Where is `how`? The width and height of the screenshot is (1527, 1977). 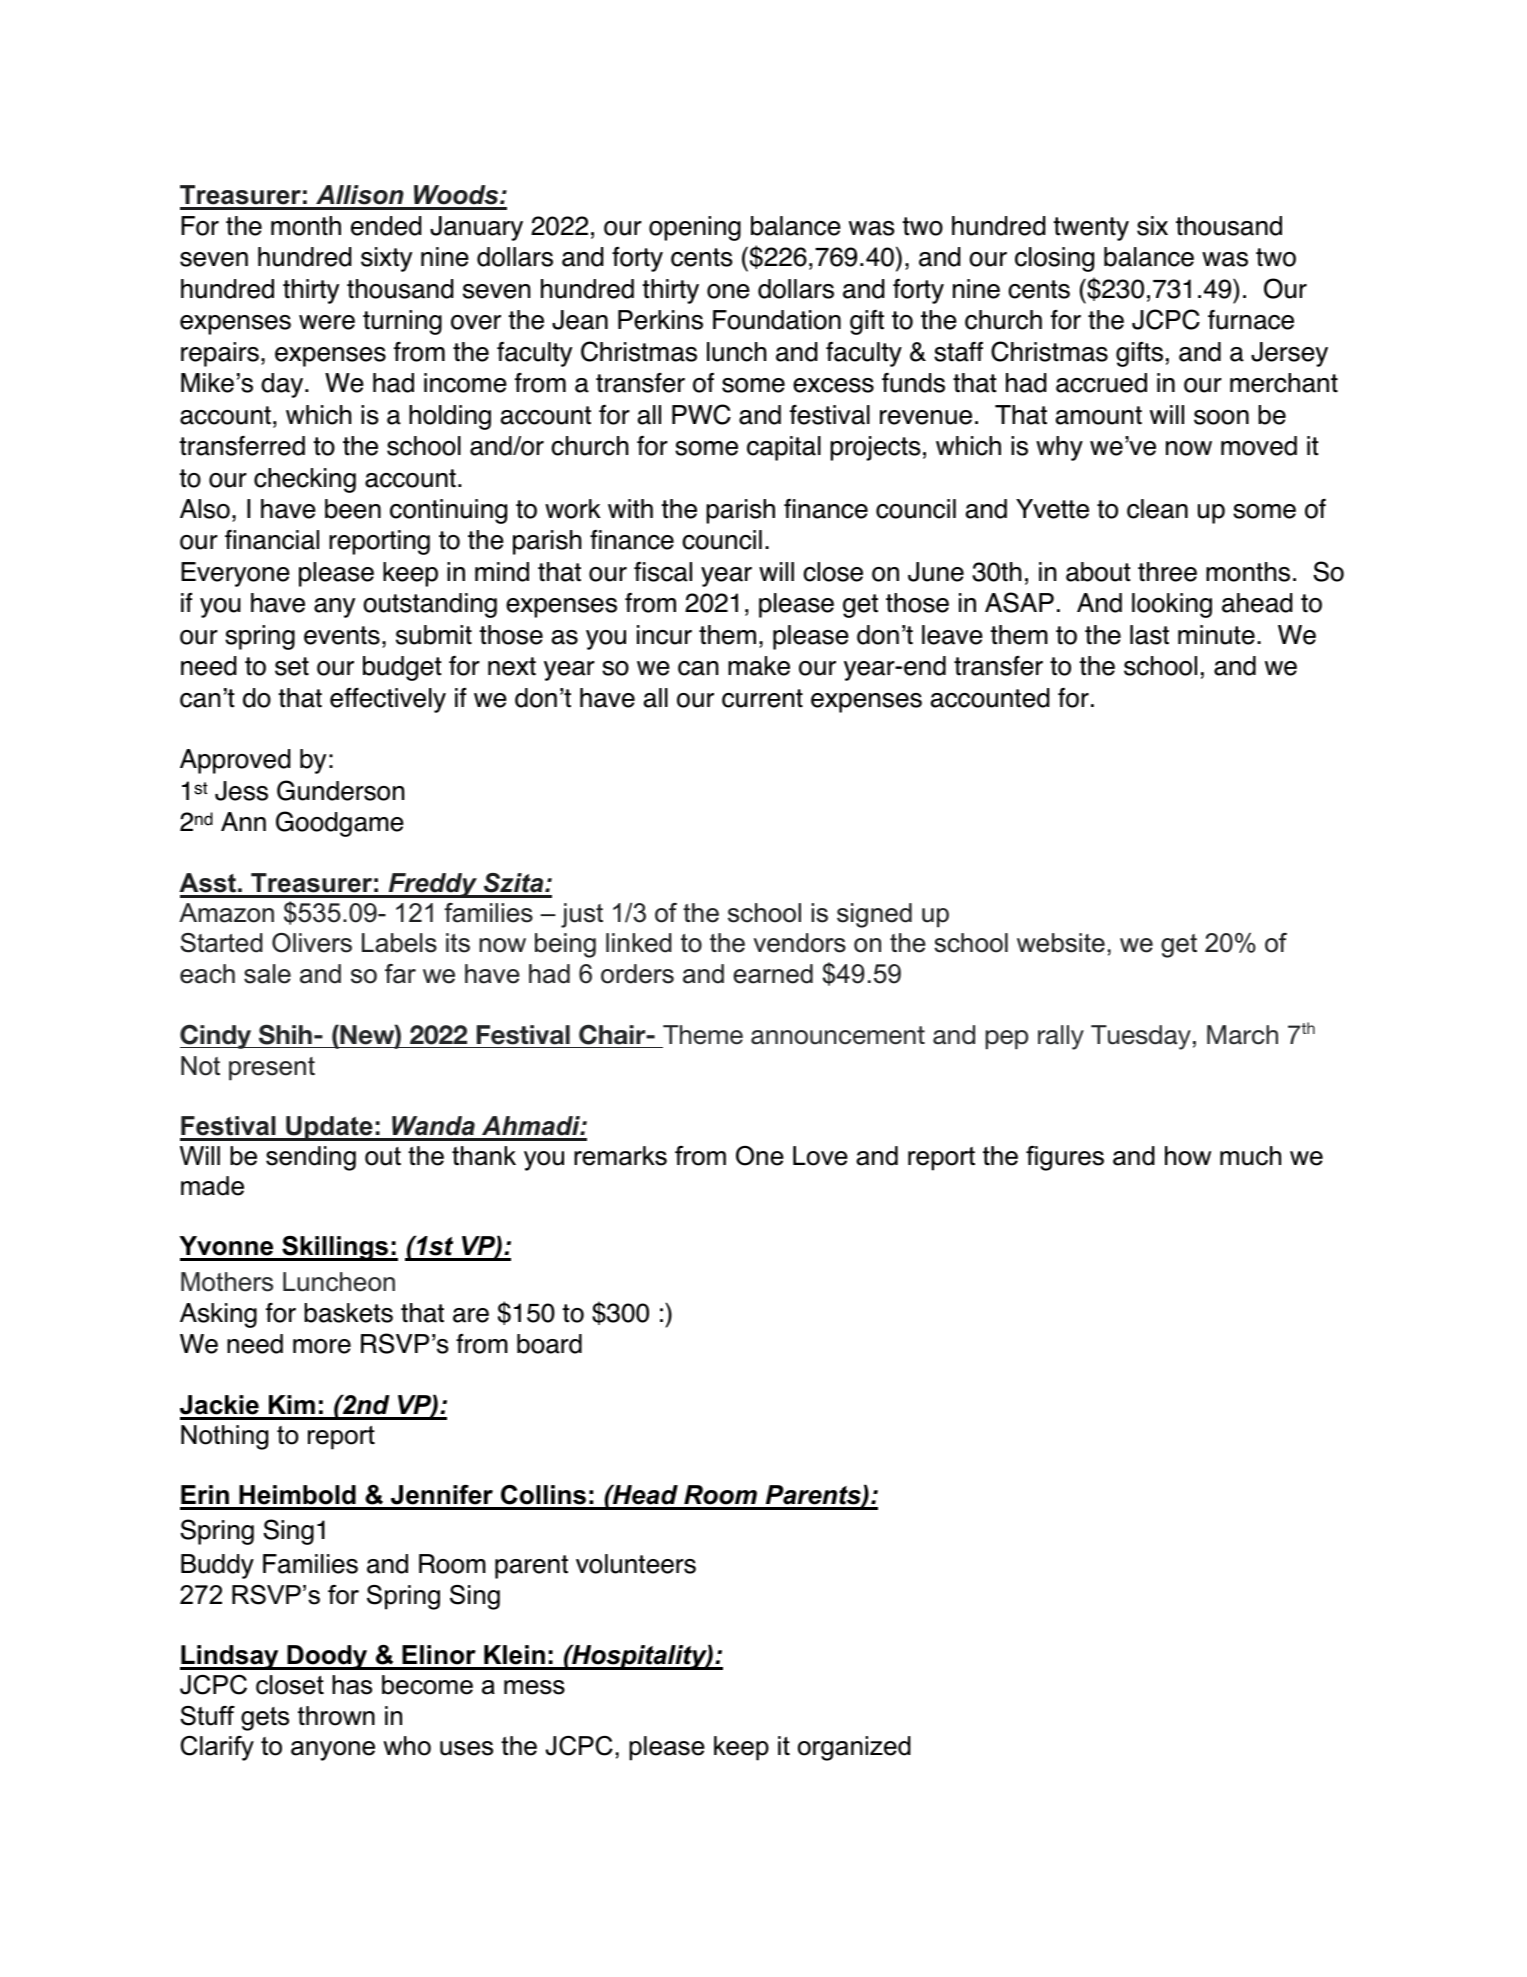 how is located at coordinates (1188, 1156).
